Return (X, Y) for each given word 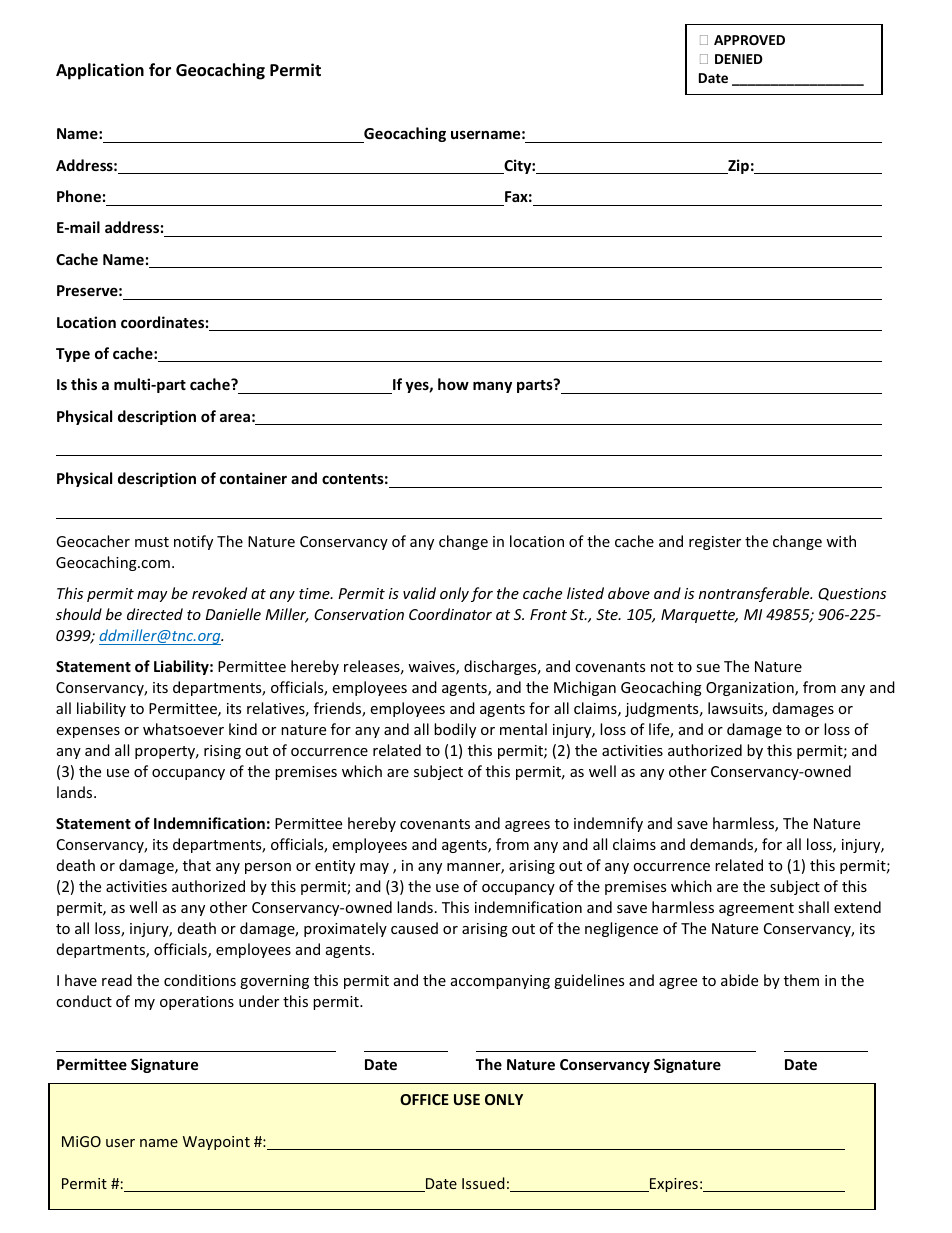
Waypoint (216, 1143)
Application (100, 71)
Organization (751, 689)
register (715, 543)
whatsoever (183, 729)
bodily (455, 730)
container (253, 478)
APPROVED (749, 40)
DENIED (739, 59)
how (453, 384)
